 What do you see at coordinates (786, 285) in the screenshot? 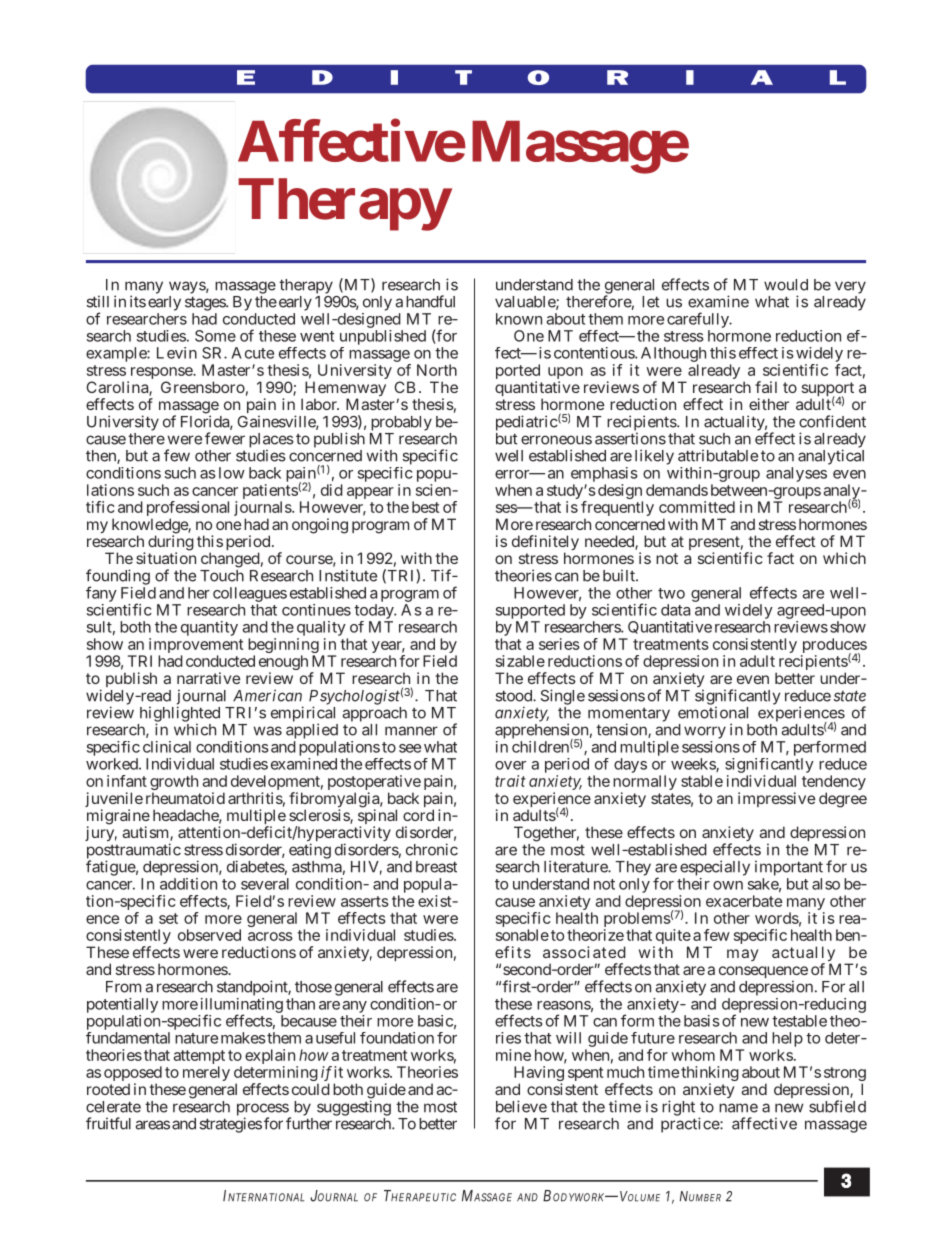
I see `would` at bounding box center [786, 285].
